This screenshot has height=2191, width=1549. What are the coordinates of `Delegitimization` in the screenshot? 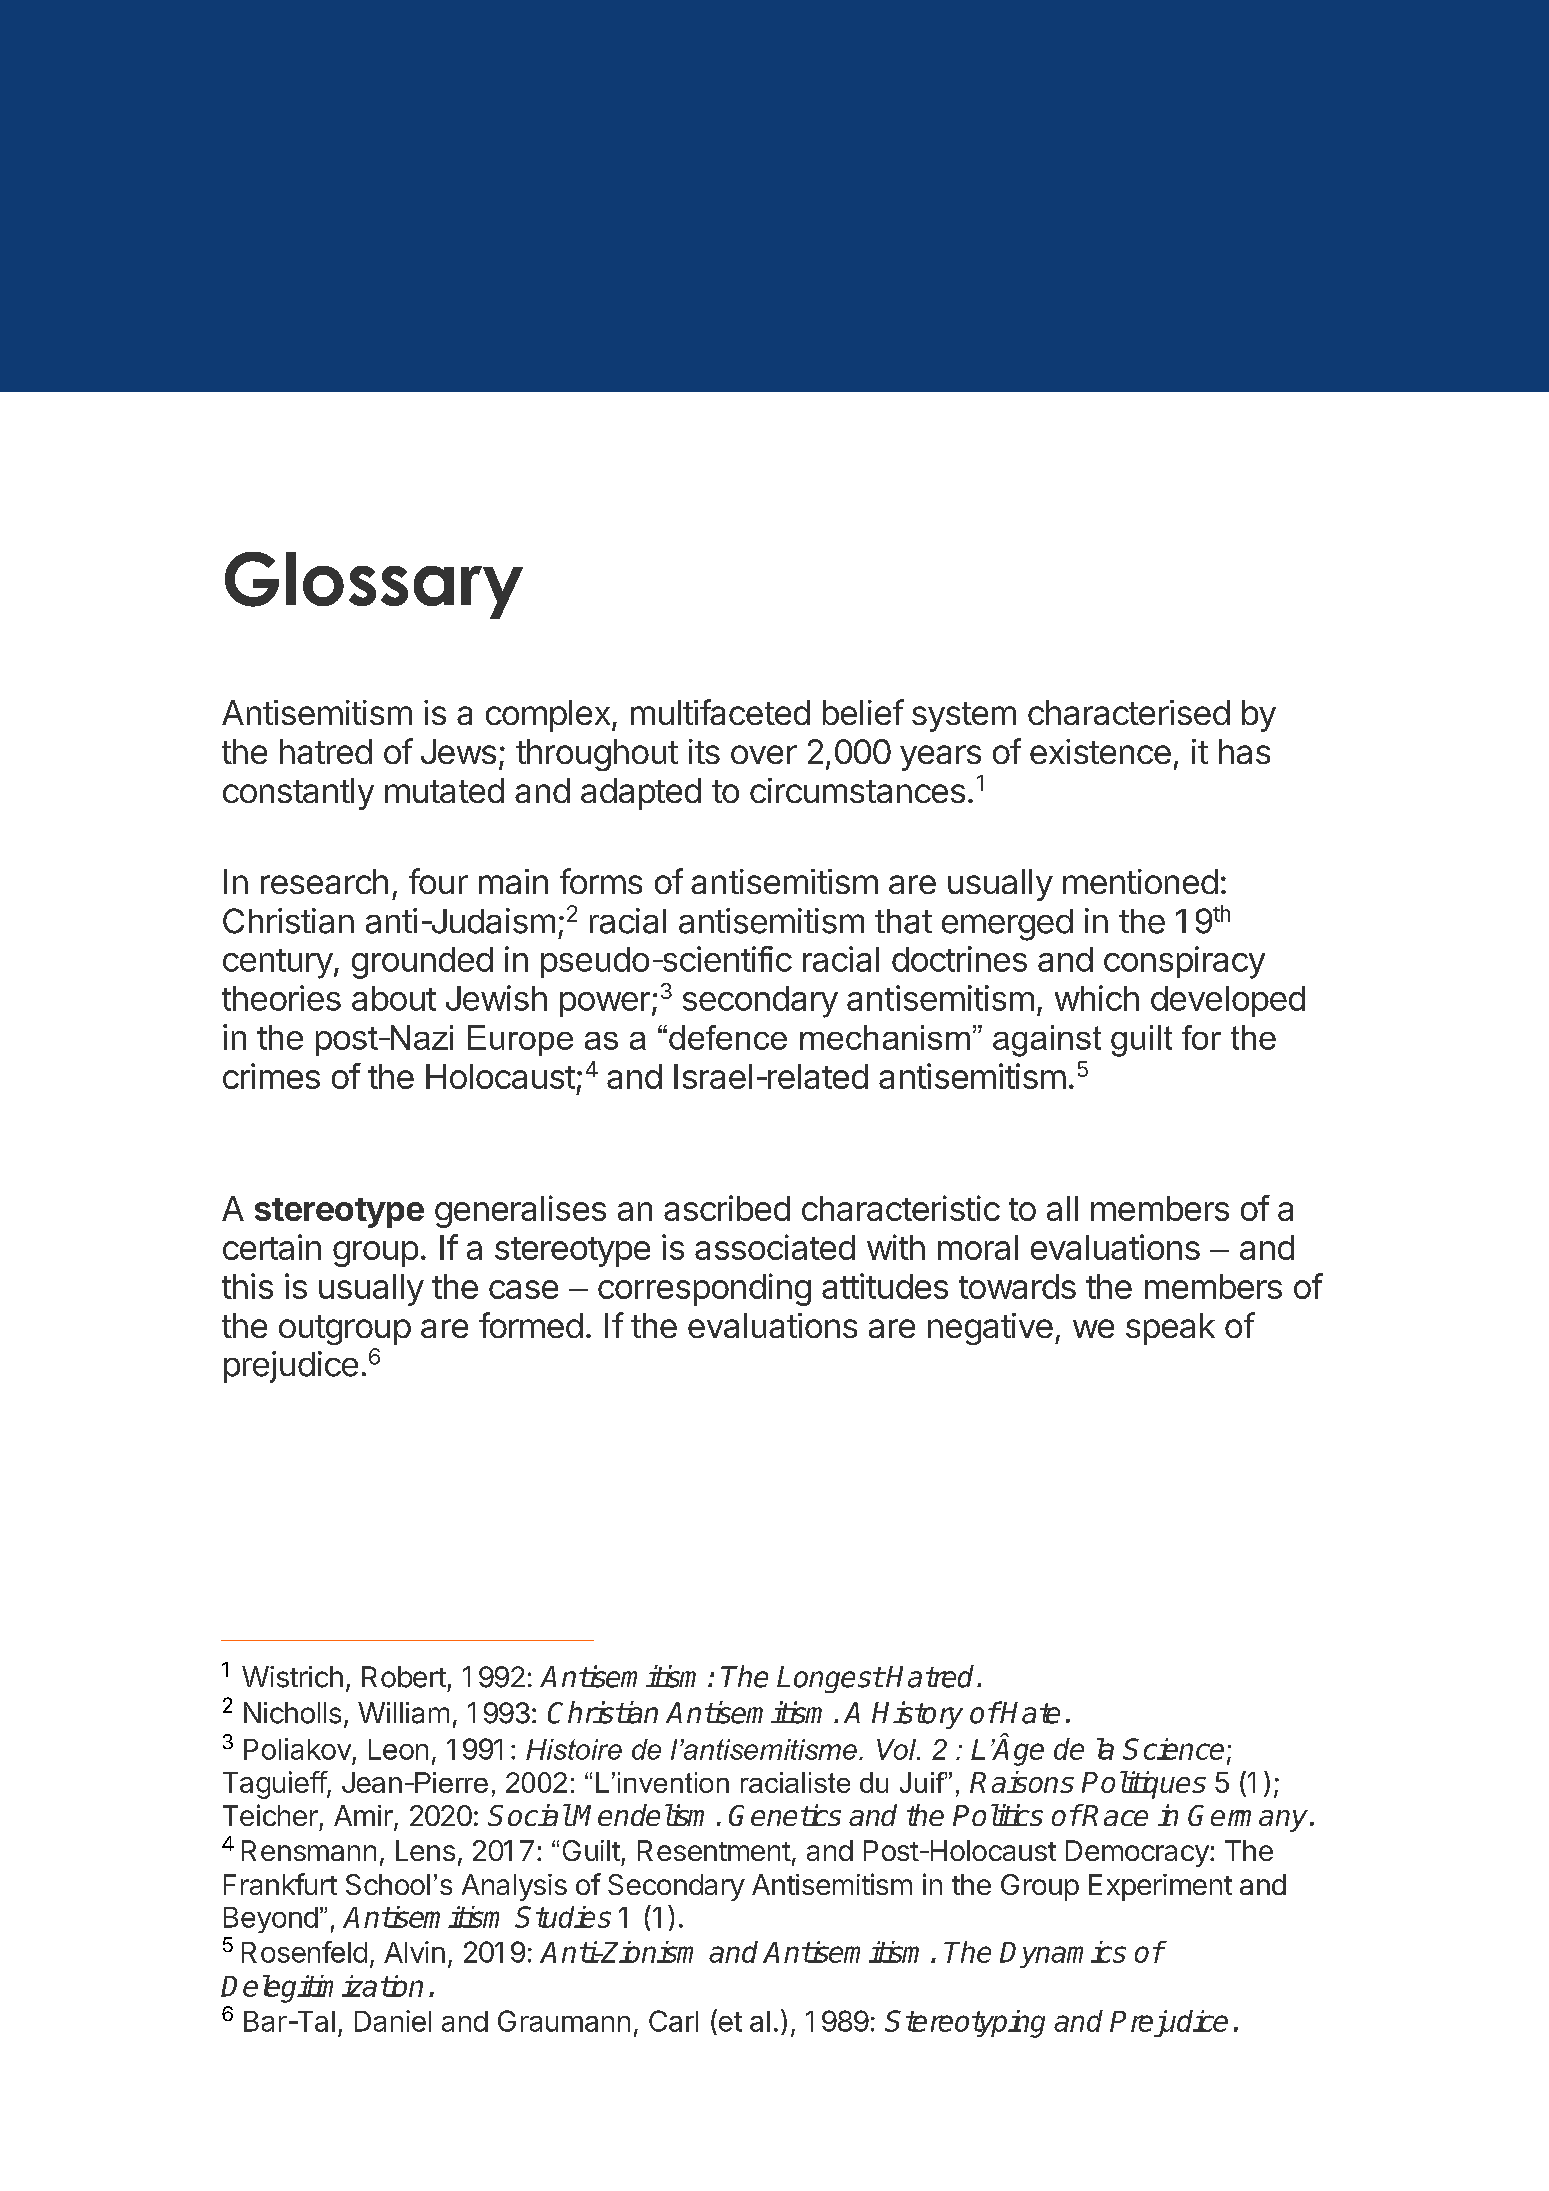 It's located at (322, 1989).
